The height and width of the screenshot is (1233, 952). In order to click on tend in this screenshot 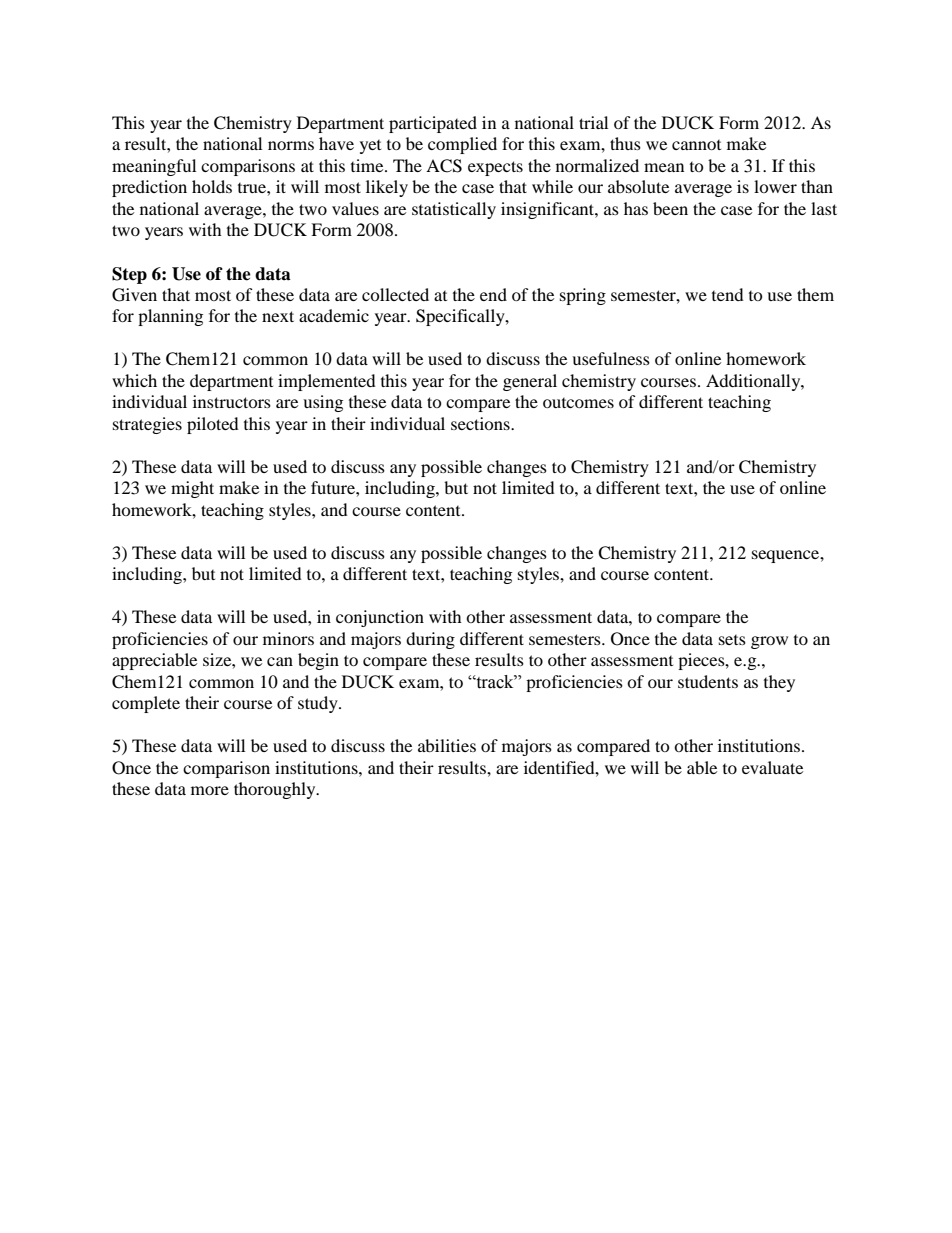, I will do `click(728, 294)`.
